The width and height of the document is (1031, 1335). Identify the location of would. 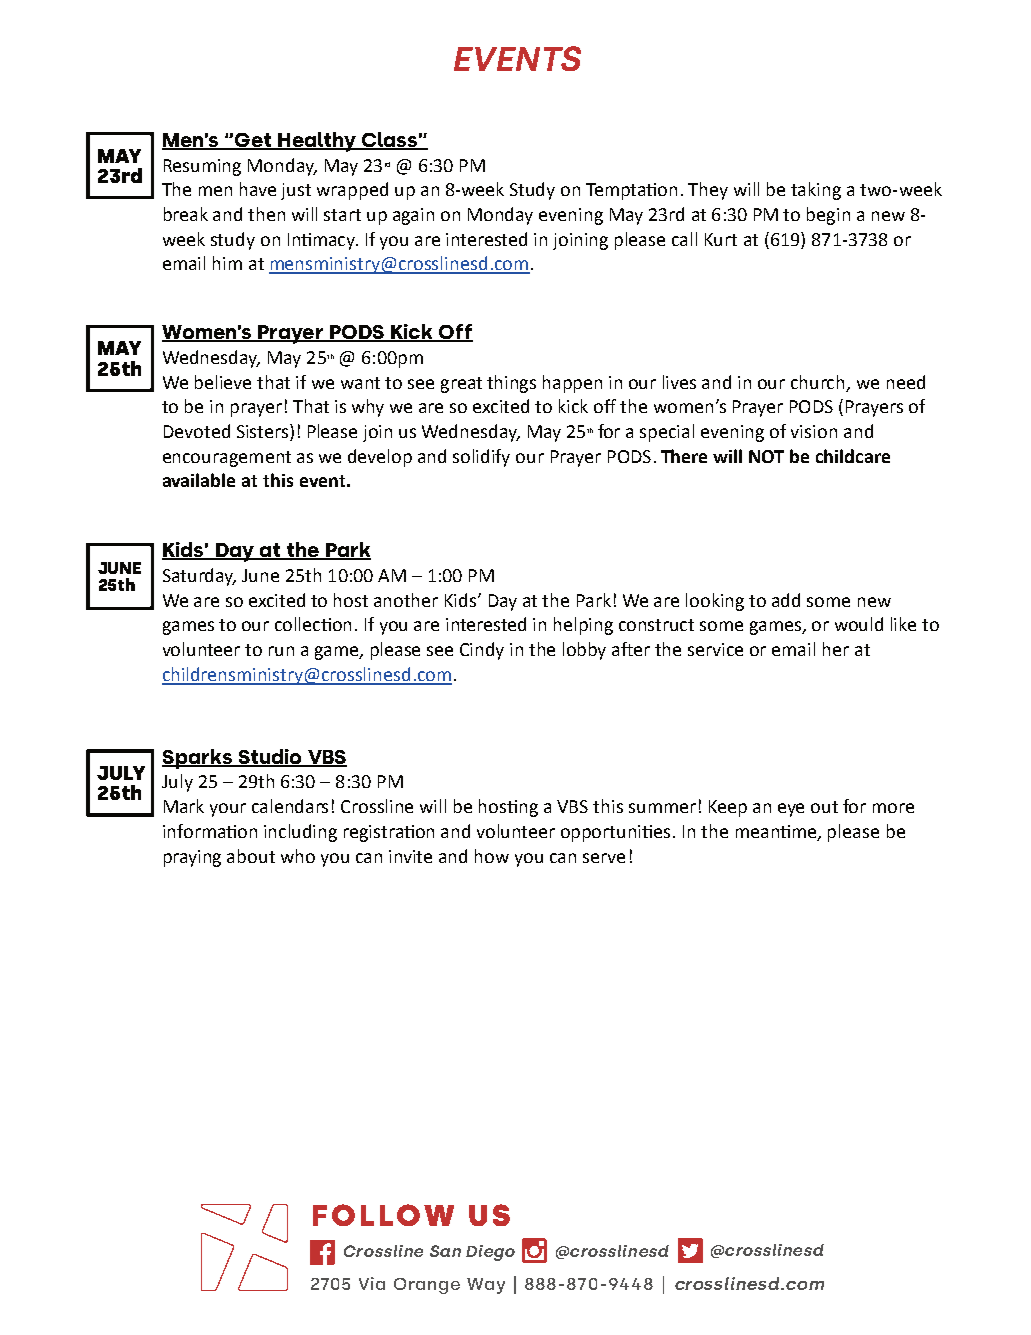
(859, 624).
